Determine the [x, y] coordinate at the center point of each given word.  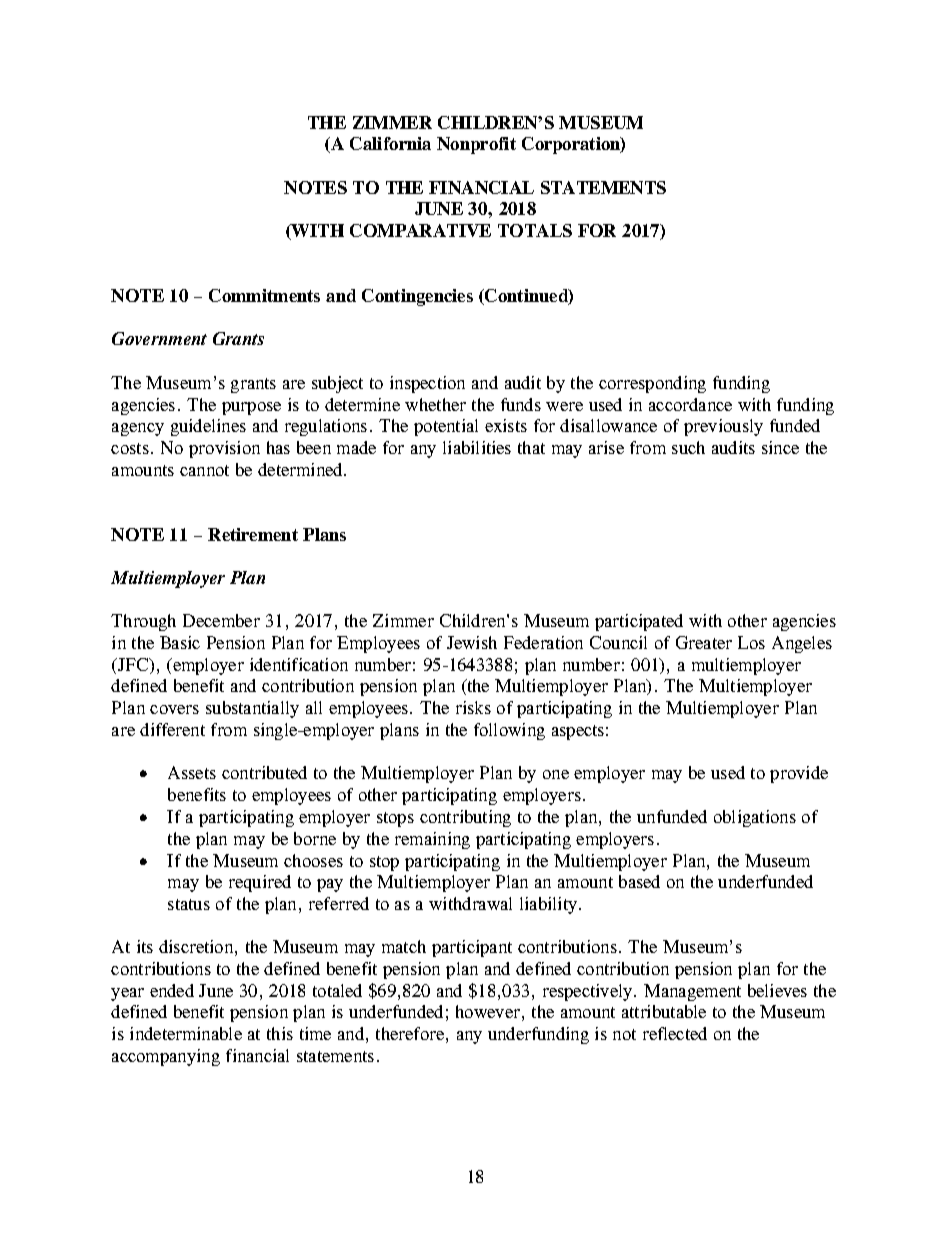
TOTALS [535, 230]
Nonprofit [476, 145]
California [390, 143]
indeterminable [186, 1033]
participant [472, 948]
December [221, 620]
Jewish [472, 642]
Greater [704, 642]
